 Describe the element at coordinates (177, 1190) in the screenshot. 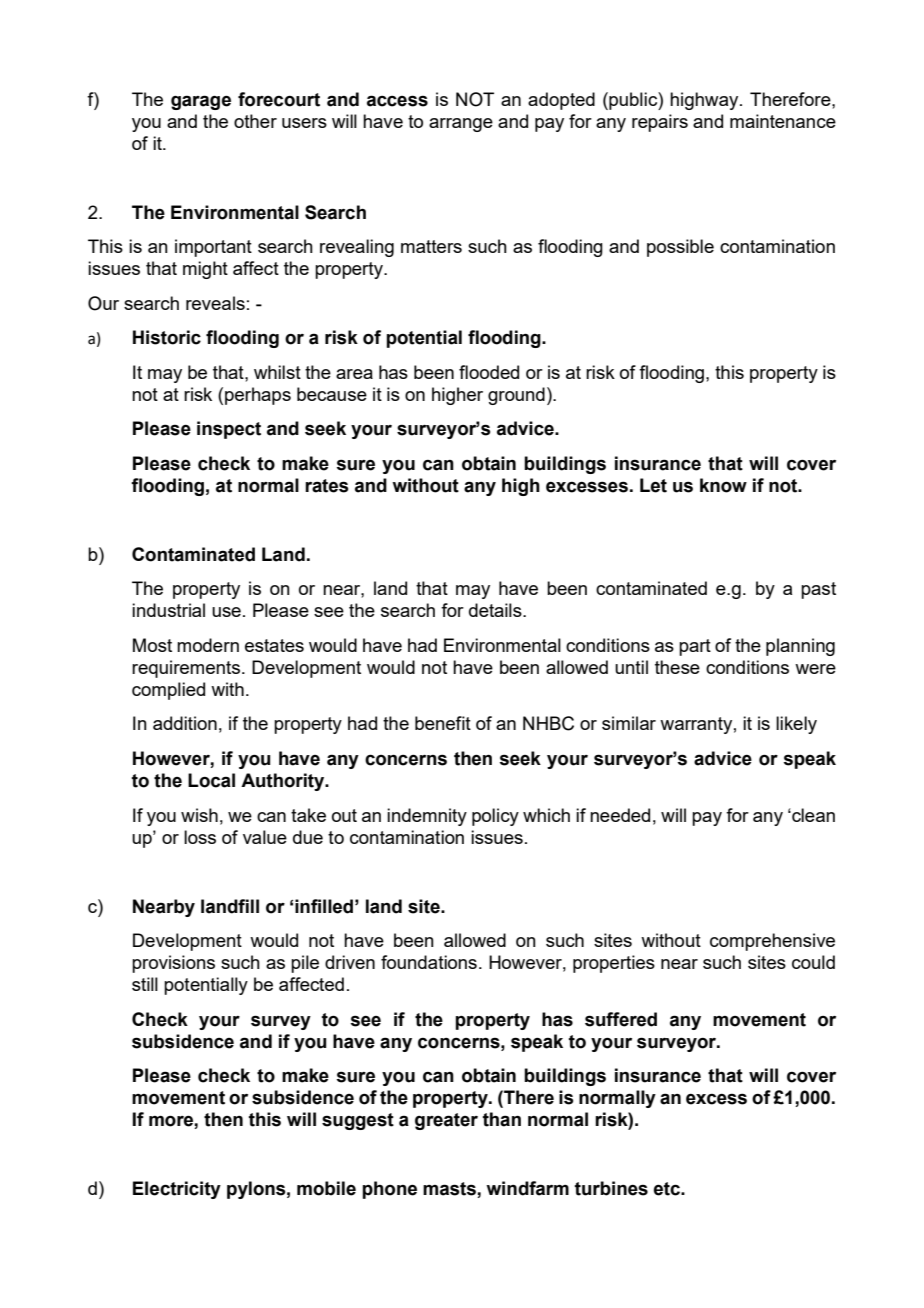

I see `Electricity` at that location.
